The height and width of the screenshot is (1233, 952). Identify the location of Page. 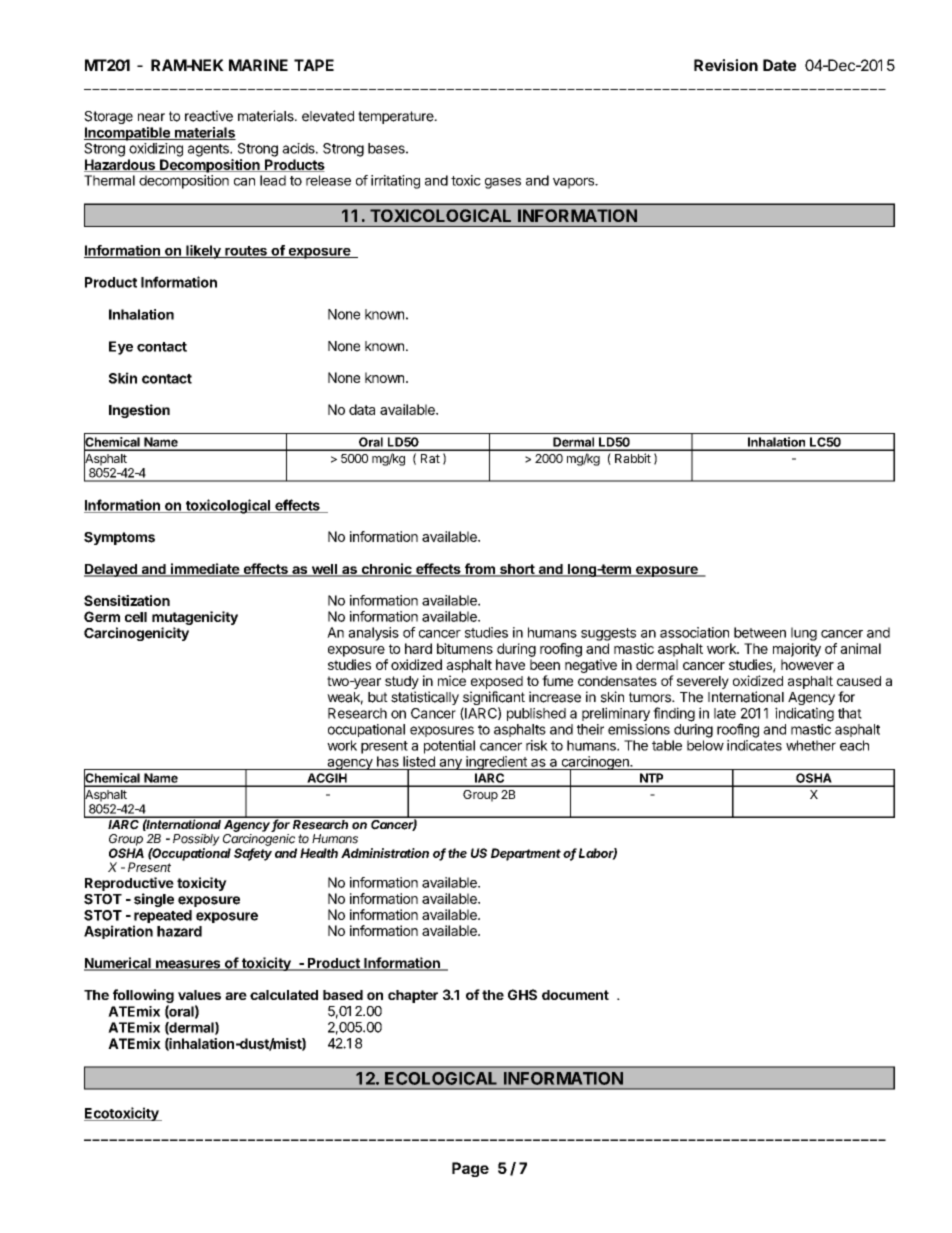
(470, 1169).
